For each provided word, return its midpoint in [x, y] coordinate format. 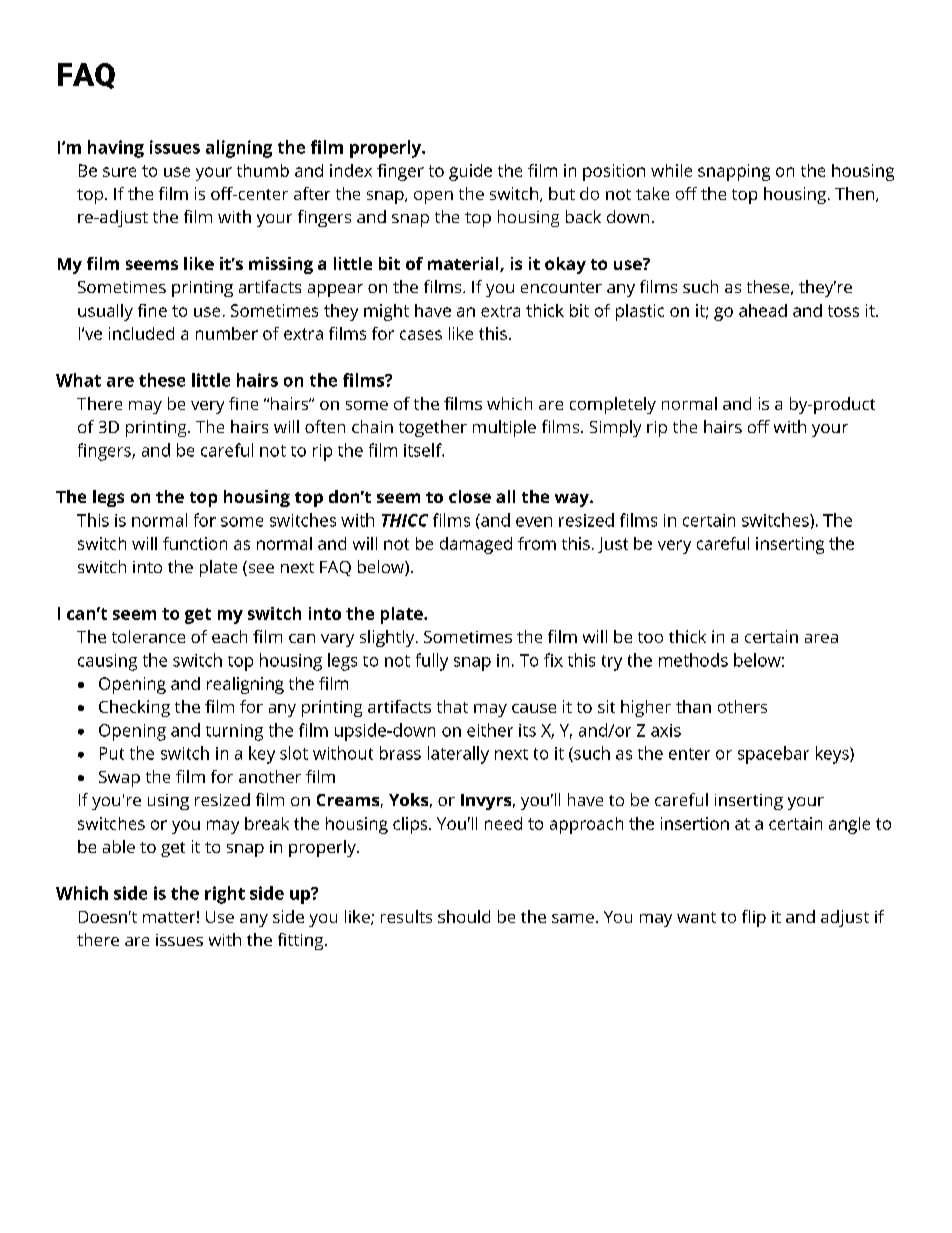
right [225, 895]
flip [754, 918]
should [464, 916]
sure [119, 172]
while [671, 170]
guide [470, 172]
